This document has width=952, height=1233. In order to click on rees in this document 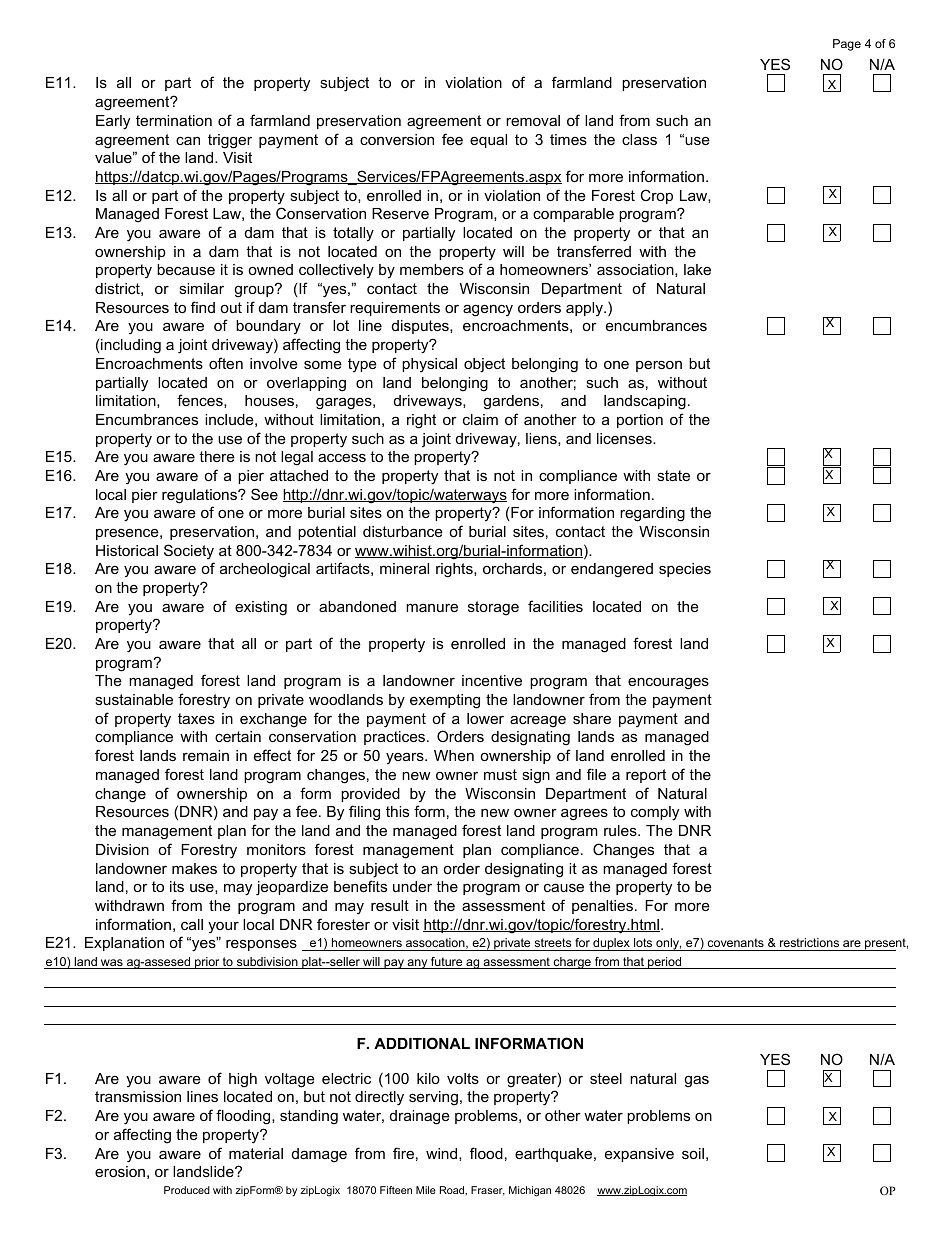, I will do `click(593, 812)`.
